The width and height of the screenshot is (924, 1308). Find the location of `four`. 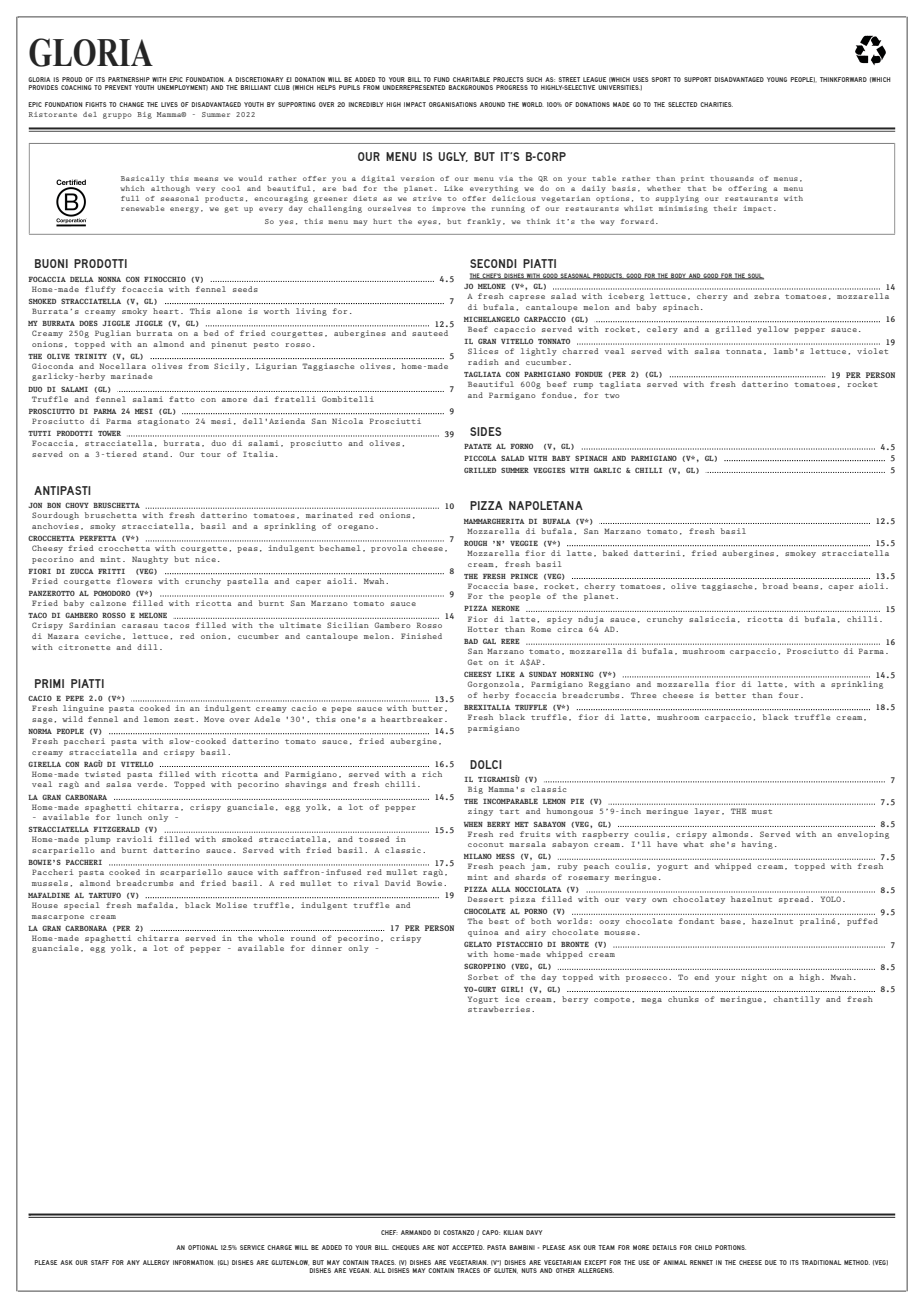

four is located at coordinates (789, 695).
